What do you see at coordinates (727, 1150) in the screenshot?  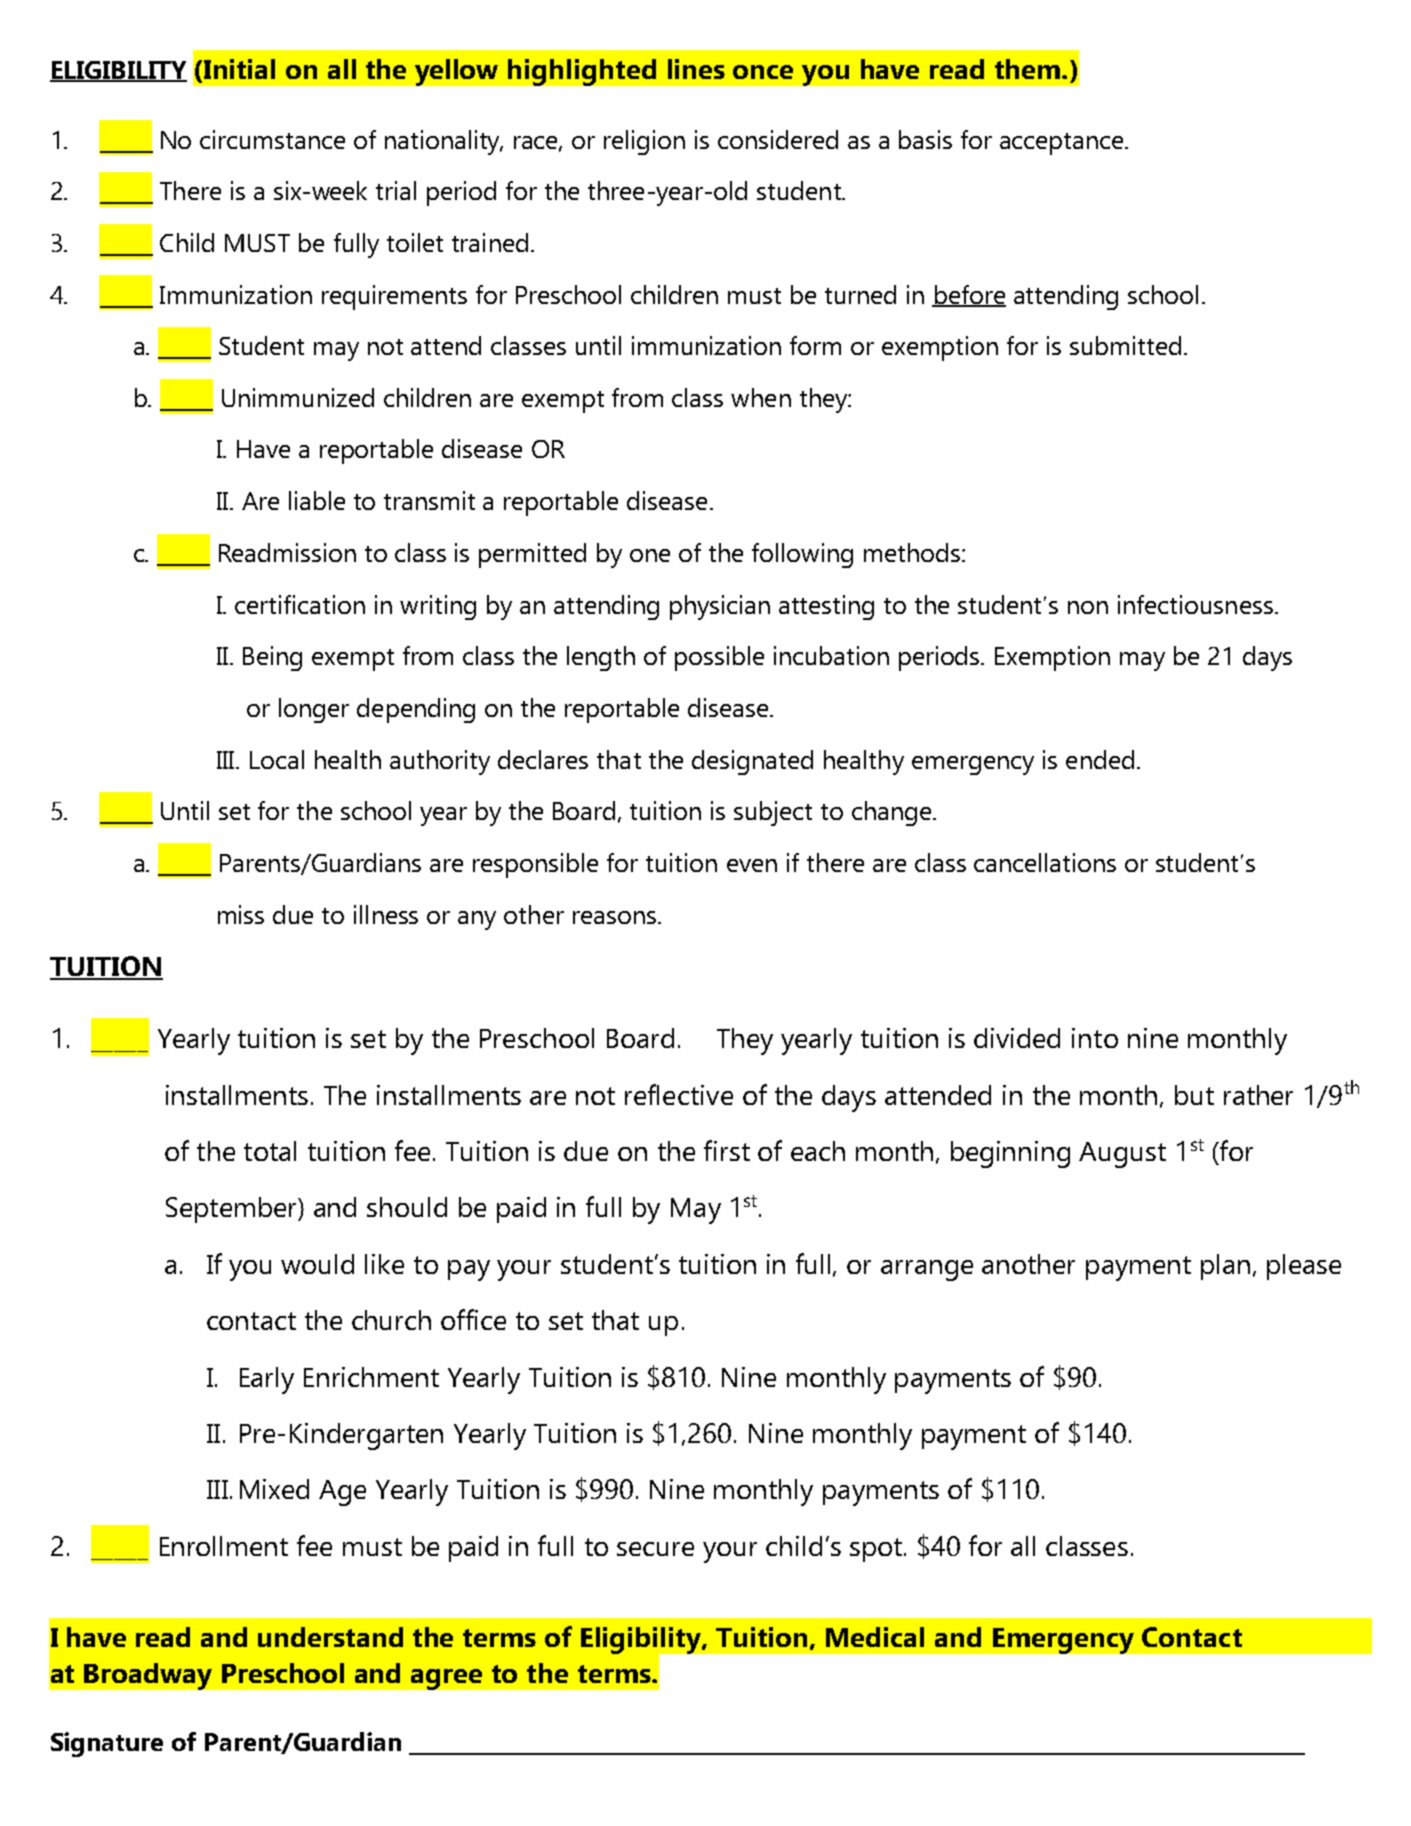 I see `first` at bounding box center [727, 1150].
